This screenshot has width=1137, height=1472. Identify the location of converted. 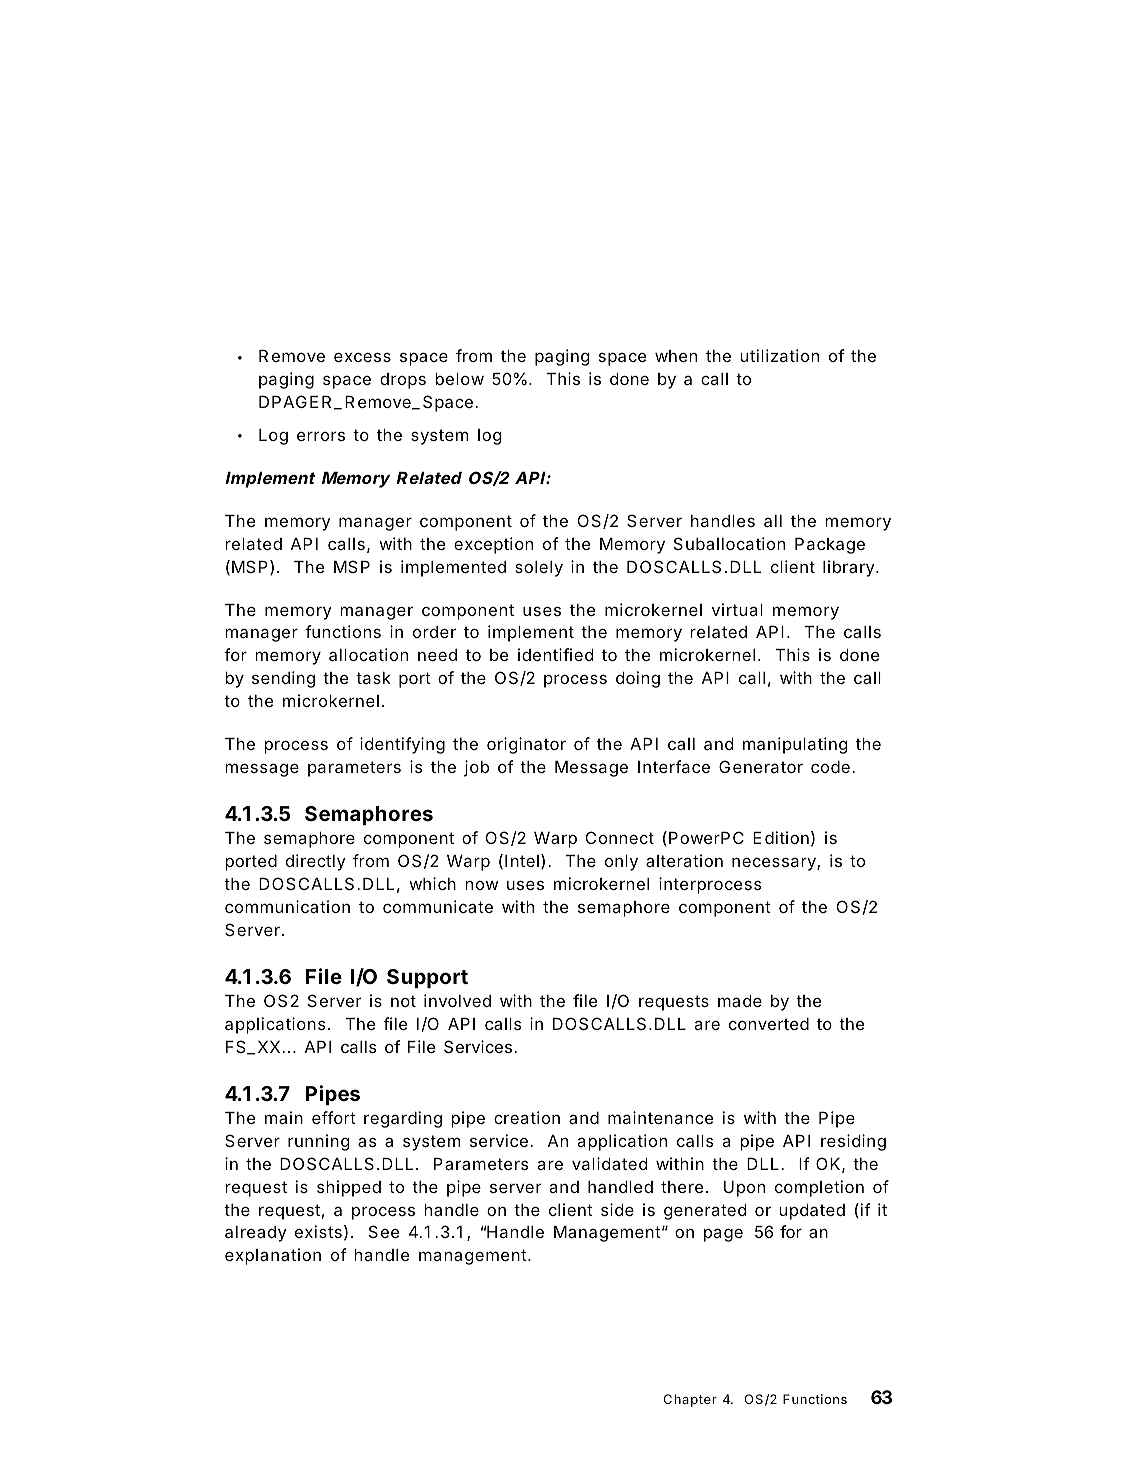
(769, 1024).
